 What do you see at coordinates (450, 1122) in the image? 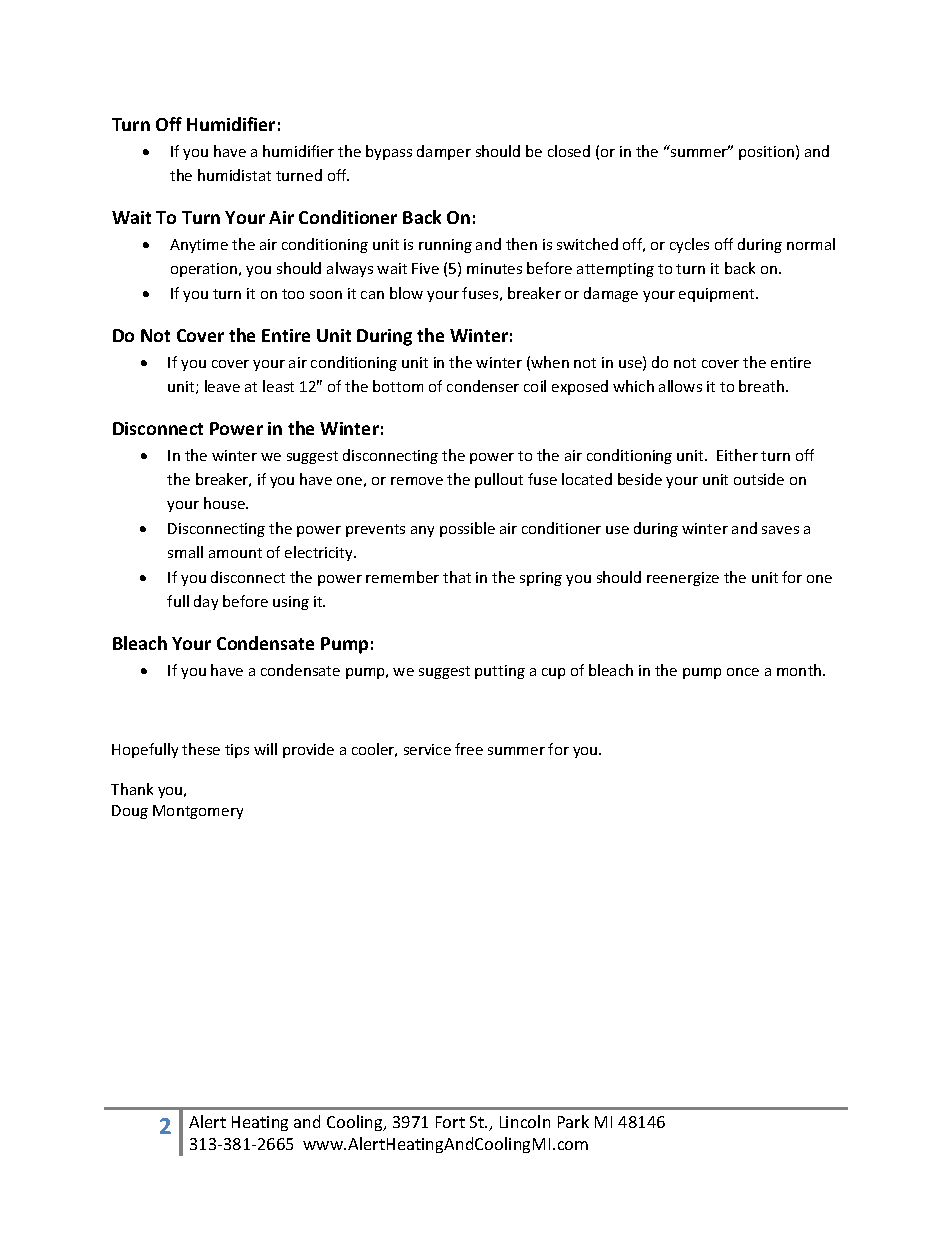
I see `Fort` at bounding box center [450, 1122].
